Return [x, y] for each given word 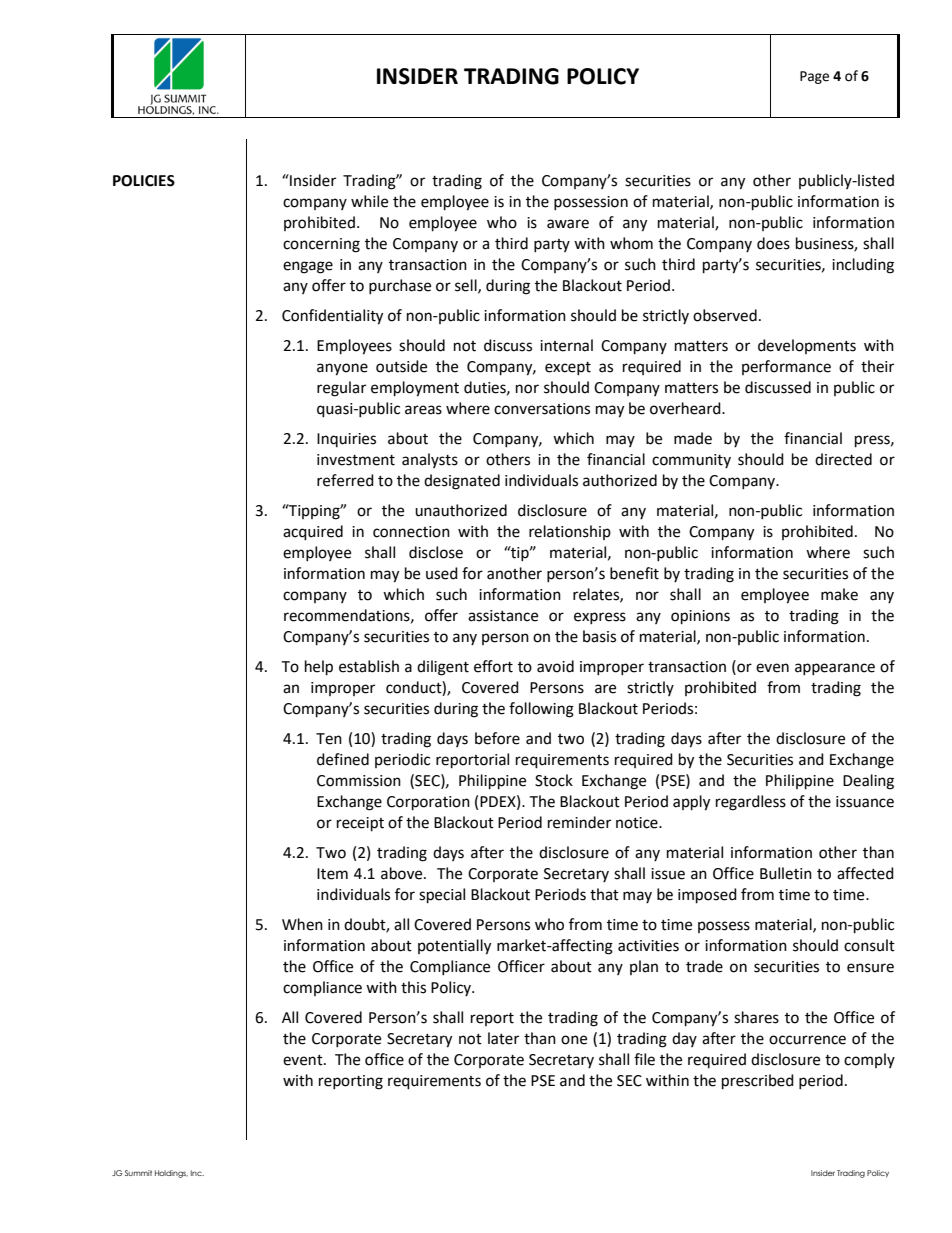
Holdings [171, 1174]
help [319, 668]
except [568, 368]
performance [786, 367]
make [839, 594]
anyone [342, 369]
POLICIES [144, 181]
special [442, 896]
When [302, 924]
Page [814, 77]
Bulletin [786, 873]
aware [568, 224]
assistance [503, 616]
